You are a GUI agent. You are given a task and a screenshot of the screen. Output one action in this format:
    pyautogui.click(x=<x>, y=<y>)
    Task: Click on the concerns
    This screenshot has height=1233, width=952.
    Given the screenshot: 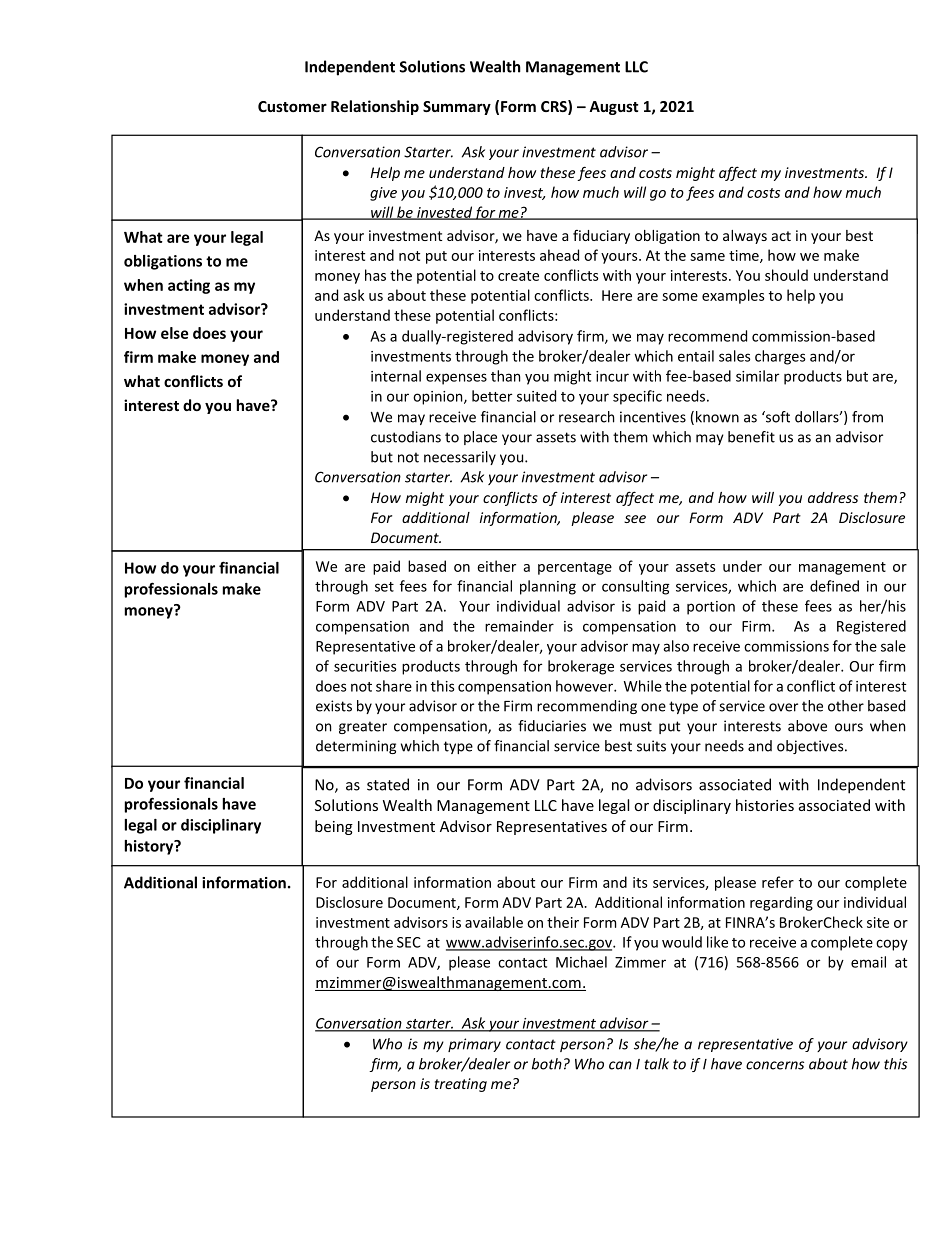 What is the action you would take?
    pyautogui.click(x=775, y=1065)
